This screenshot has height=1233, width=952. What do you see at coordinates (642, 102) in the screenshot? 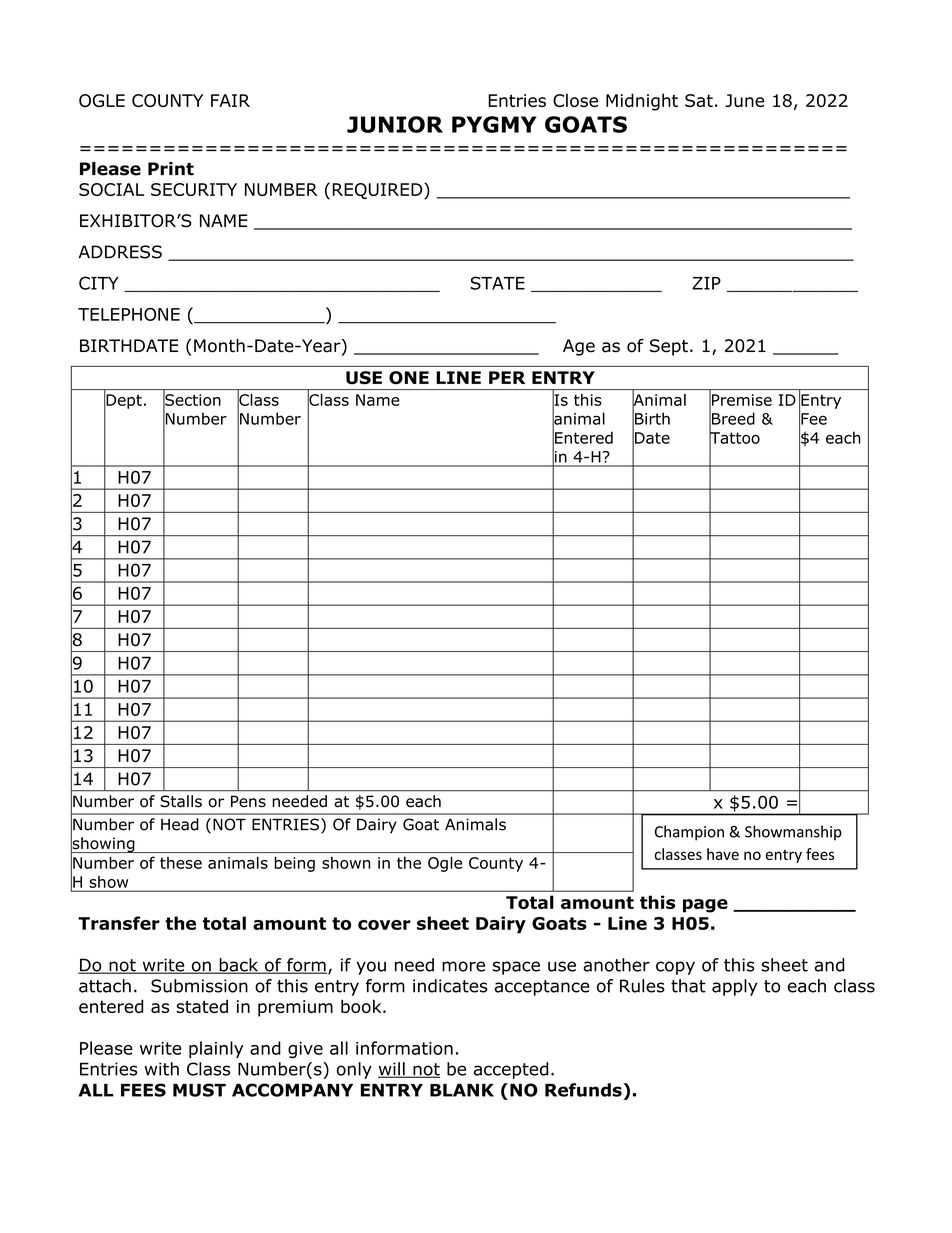
I see `Midnight` at bounding box center [642, 102].
